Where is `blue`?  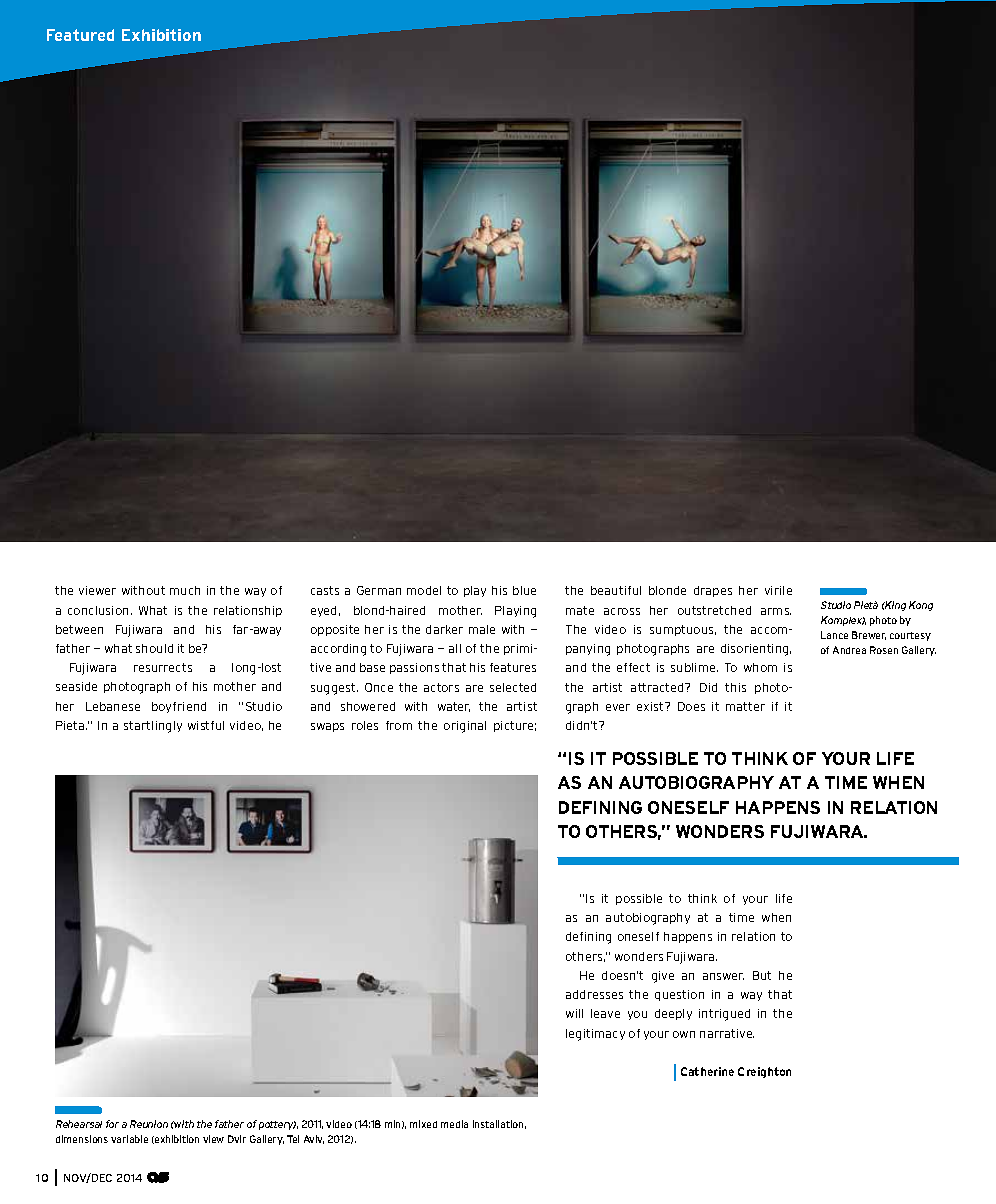
blue is located at coordinates (524, 590).
